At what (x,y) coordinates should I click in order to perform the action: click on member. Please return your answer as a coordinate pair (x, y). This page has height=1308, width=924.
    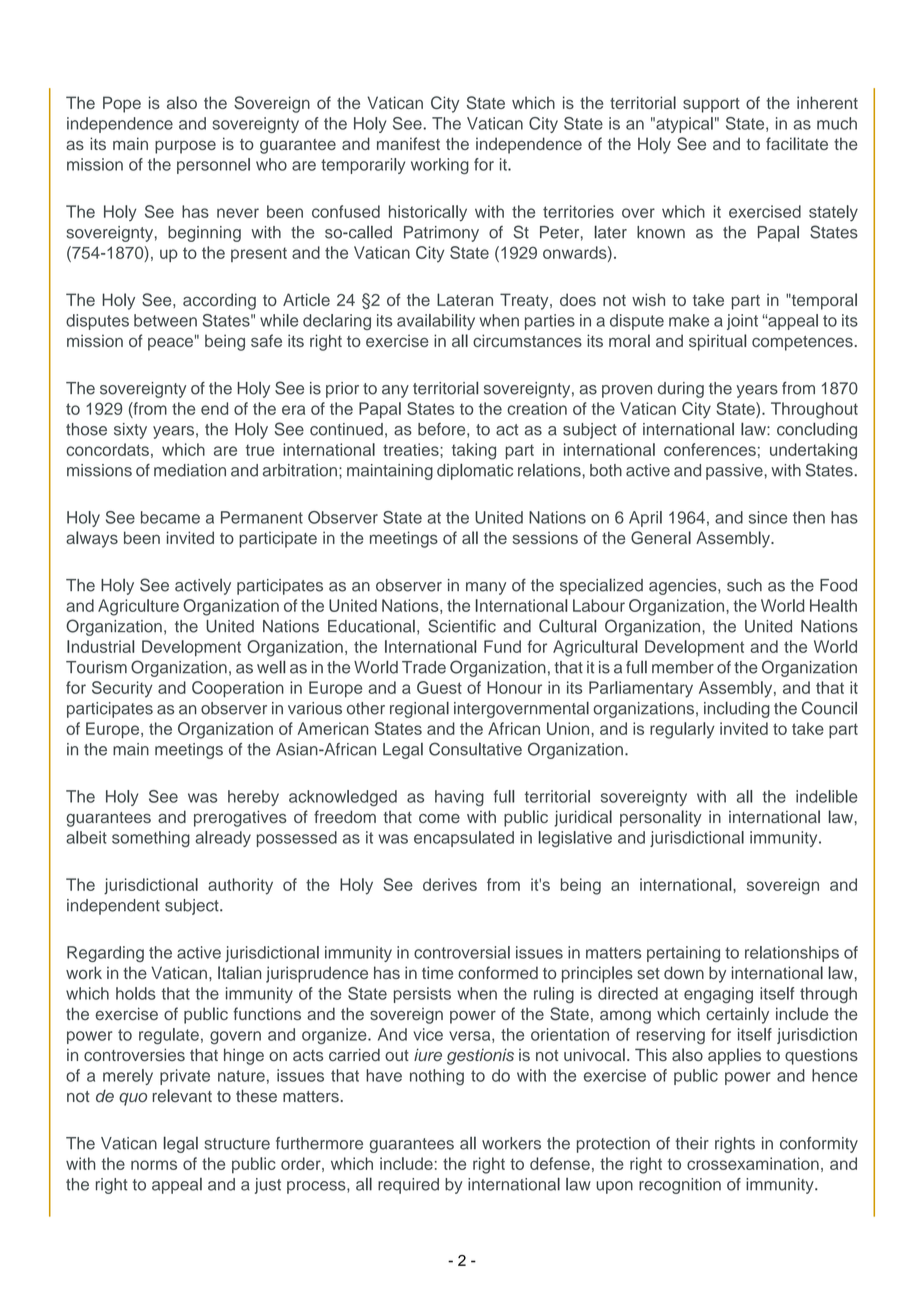
    Looking at the image, I should click on (683, 667).
